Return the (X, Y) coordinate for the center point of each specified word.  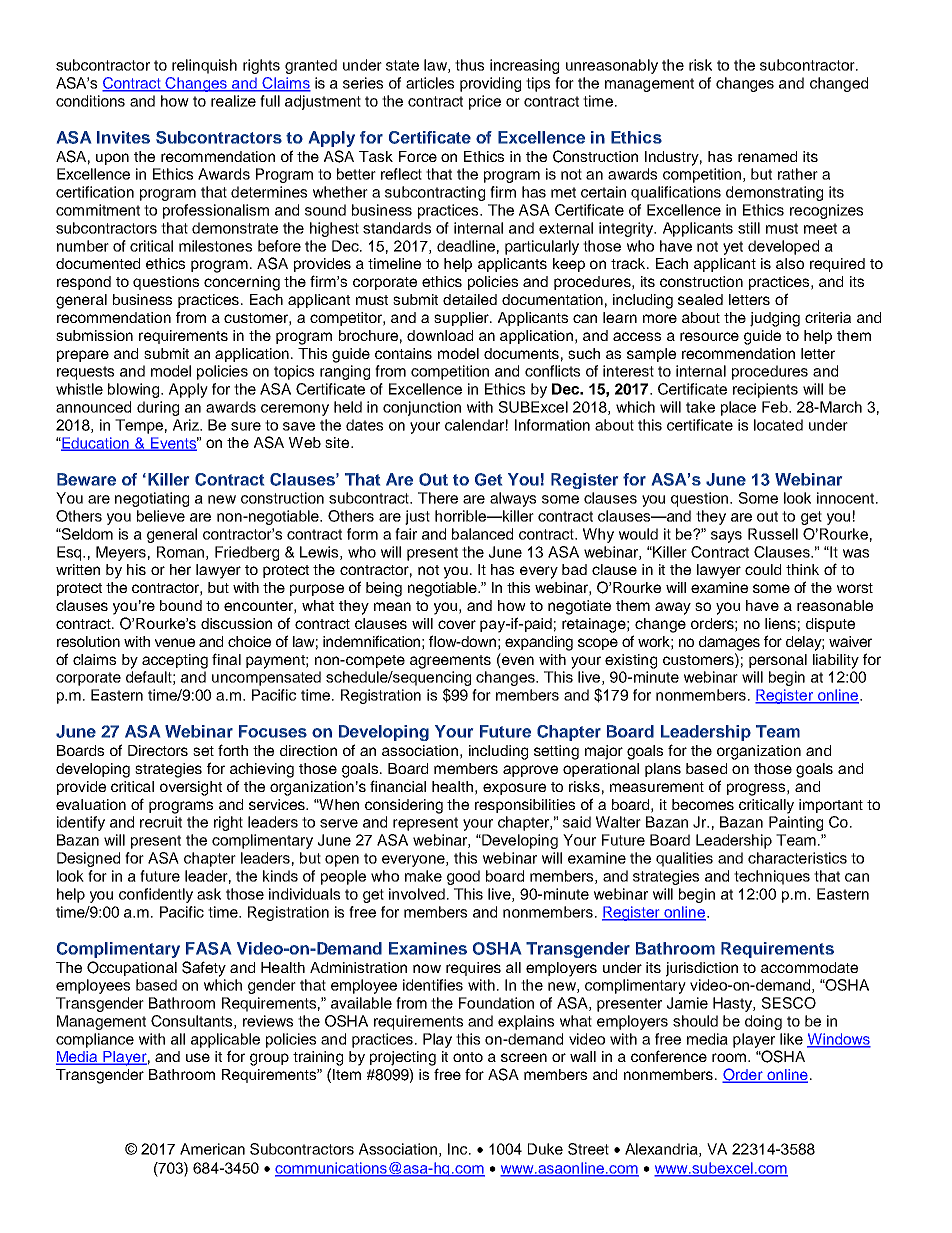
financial (398, 786)
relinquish (204, 66)
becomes (703, 804)
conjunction (422, 408)
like (791, 1039)
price (485, 102)
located (778, 425)
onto (468, 1057)
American (212, 1149)
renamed (767, 156)
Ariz (187, 425)
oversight (191, 788)
